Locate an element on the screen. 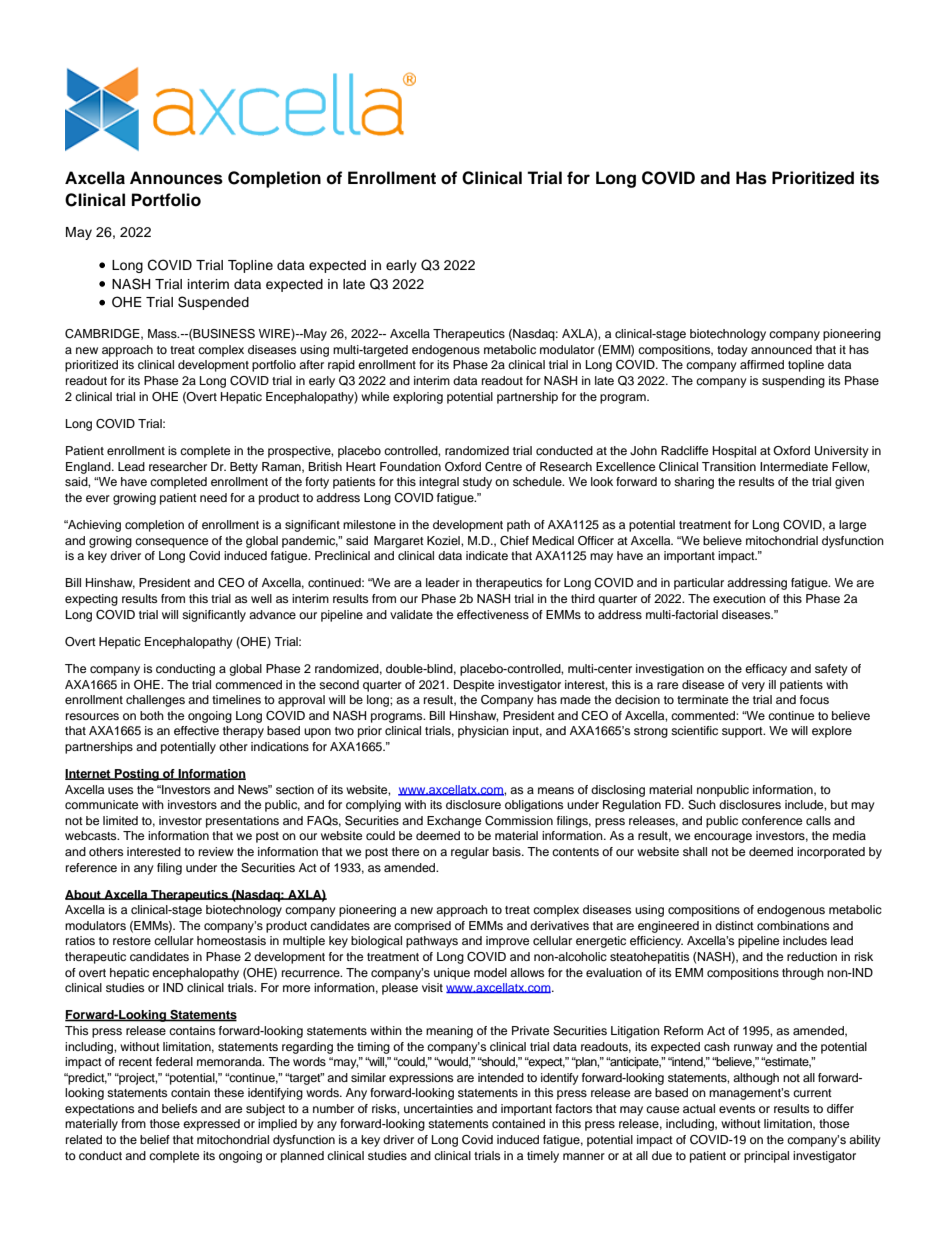  these is located at coordinates (229, 1092).
